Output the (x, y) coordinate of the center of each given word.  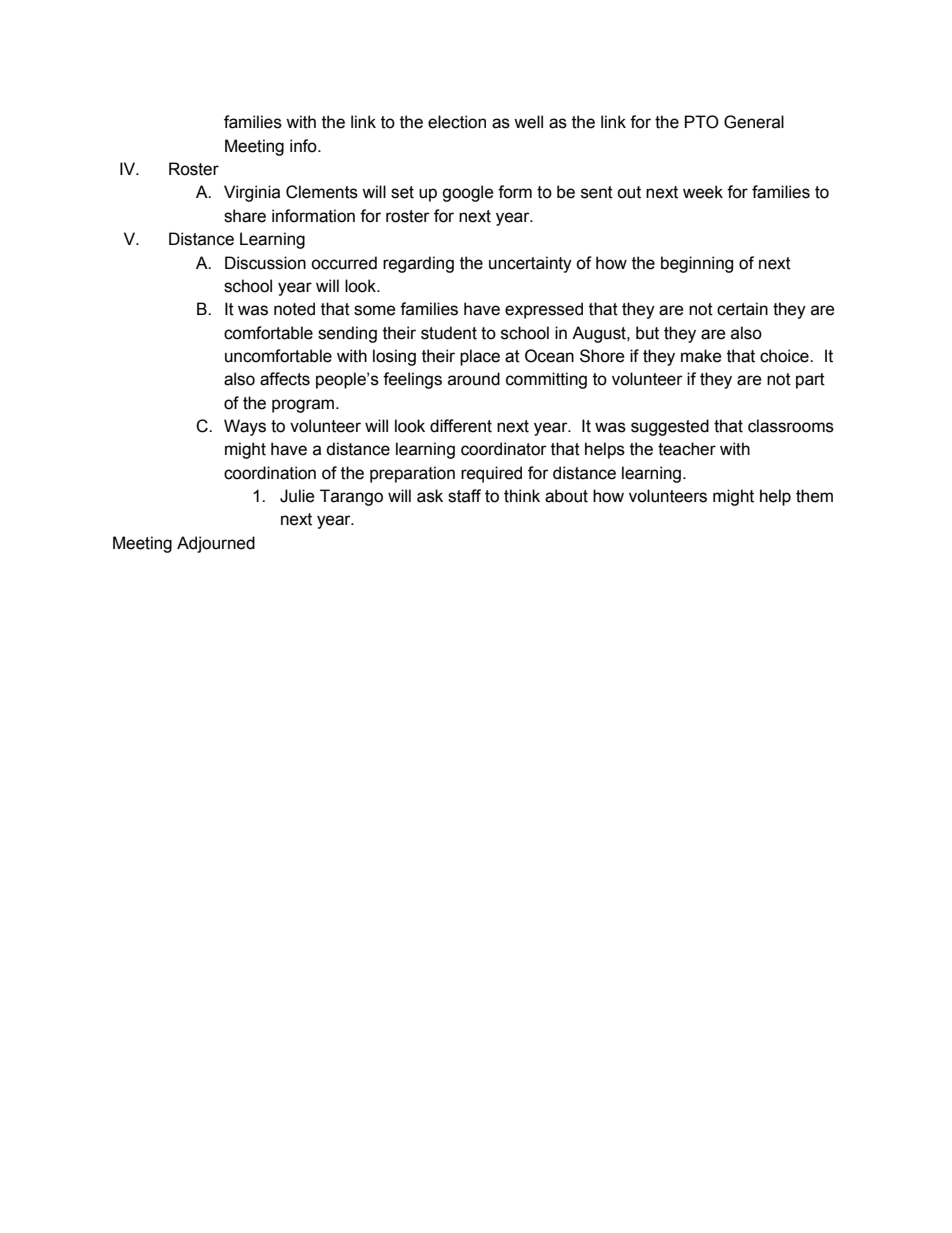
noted (294, 309)
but (647, 333)
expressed (544, 310)
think (522, 496)
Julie (297, 496)
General (754, 122)
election (457, 122)
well (528, 122)
